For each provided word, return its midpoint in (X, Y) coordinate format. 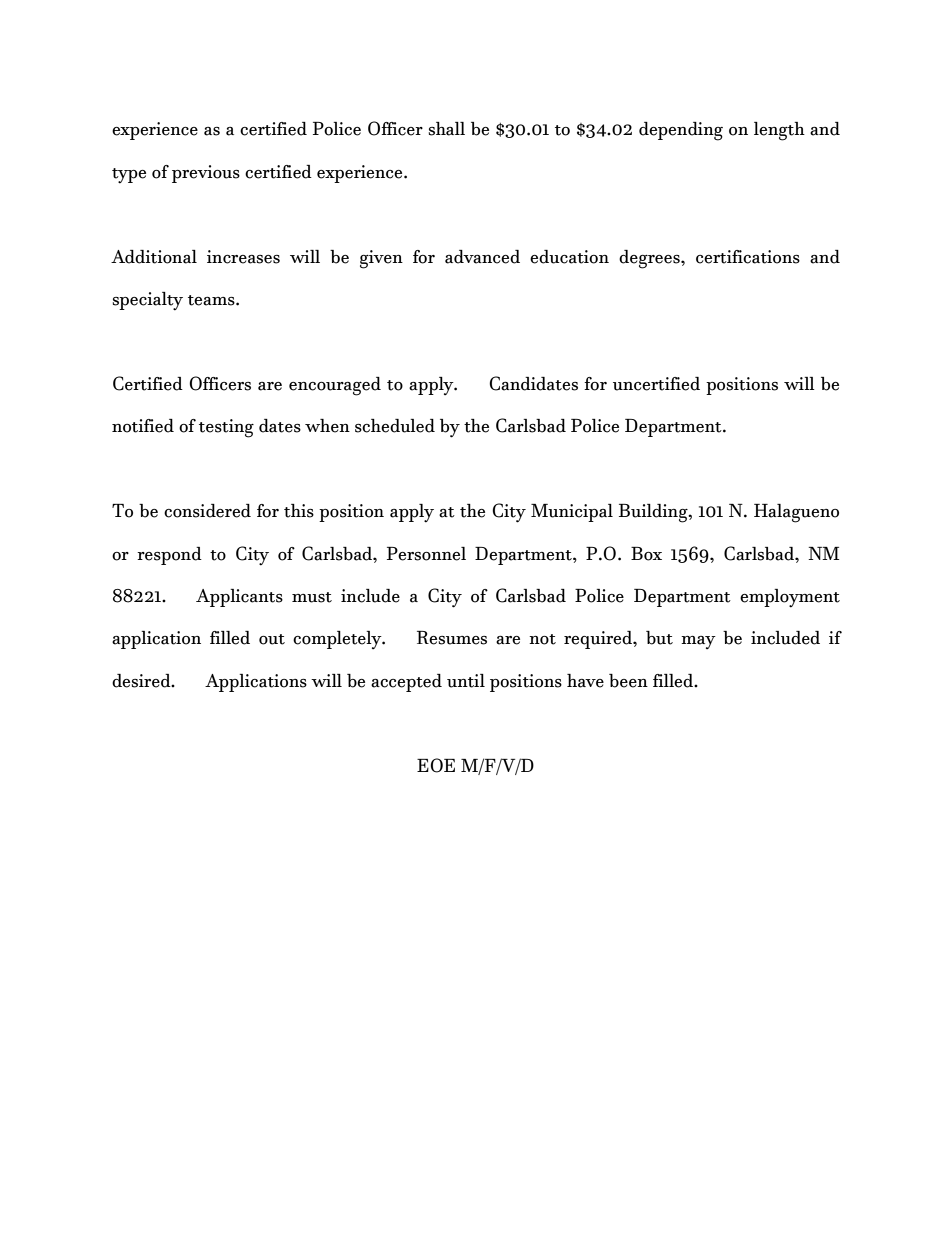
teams (212, 300)
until (466, 681)
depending (681, 131)
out (272, 639)
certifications (748, 257)
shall (447, 129)
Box (646, 554)
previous (206, 174)
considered (207, 511)
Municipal (572, 513)
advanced (482, 257)
